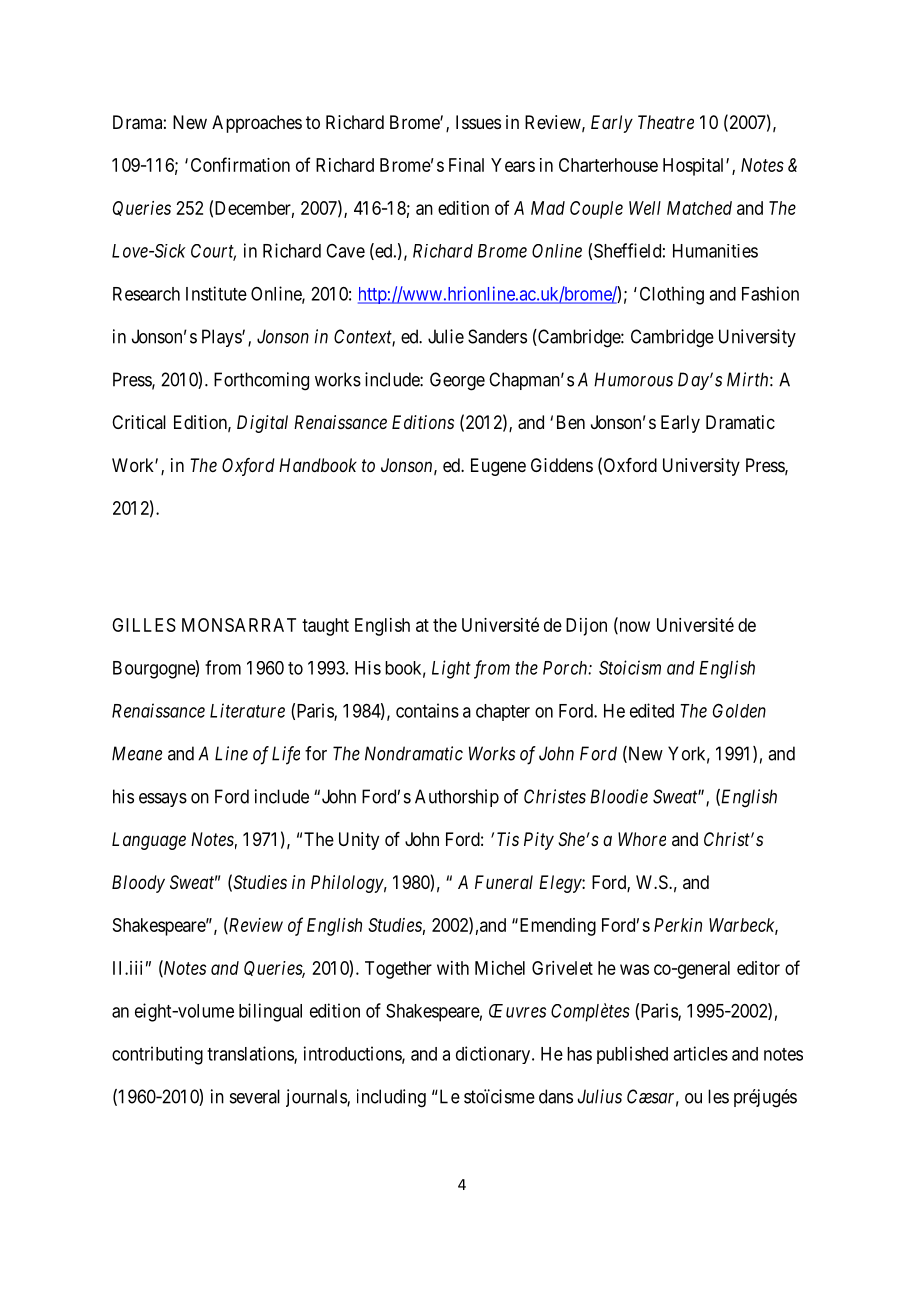 The width and height of the screenshot is (924, 1308). What do you see at coordinates (695, 167) in the screenshot?
I see `Hospital` at bounding box center [695, 167].
